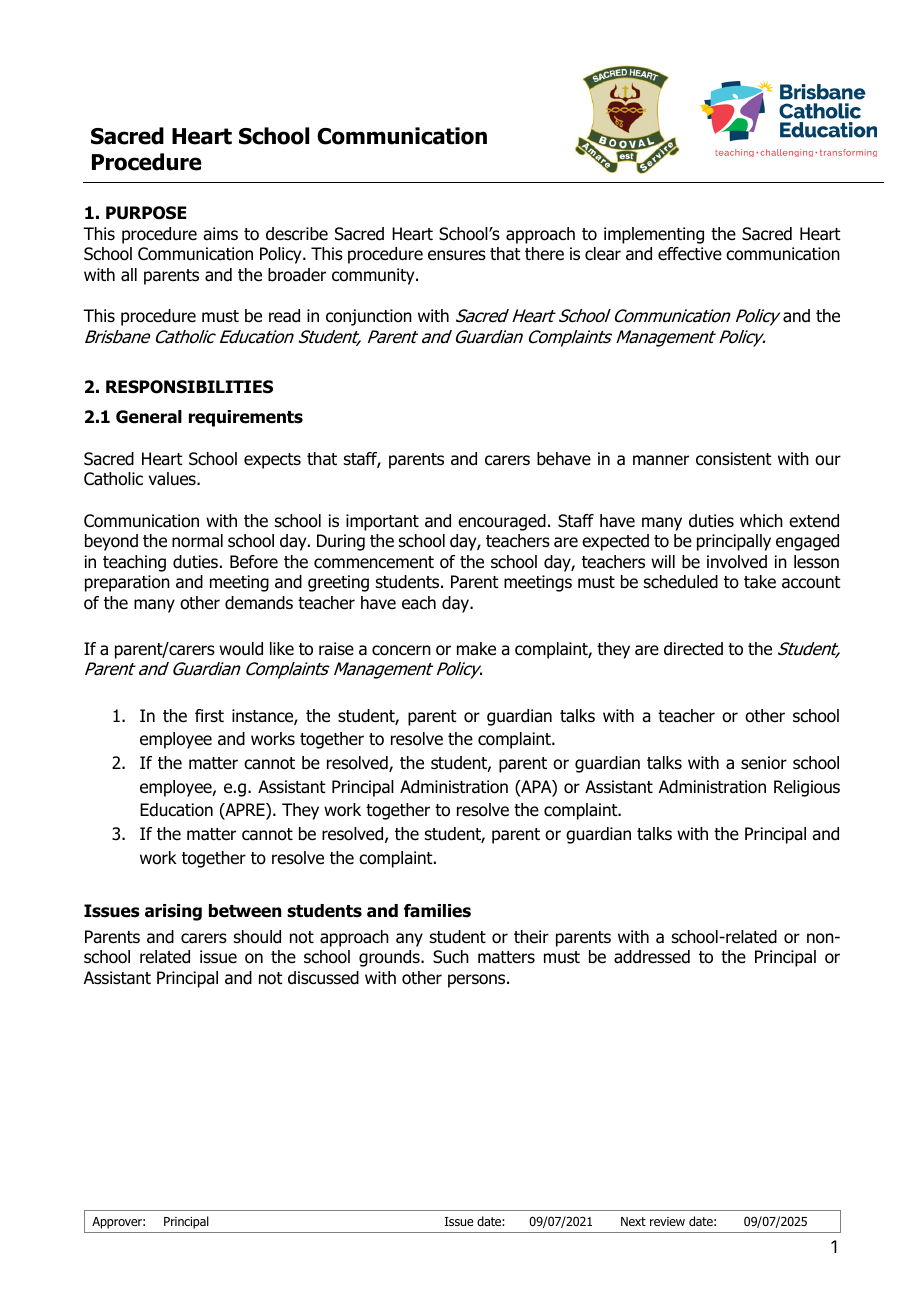  I want to click on discussed, so click(323, 978).
